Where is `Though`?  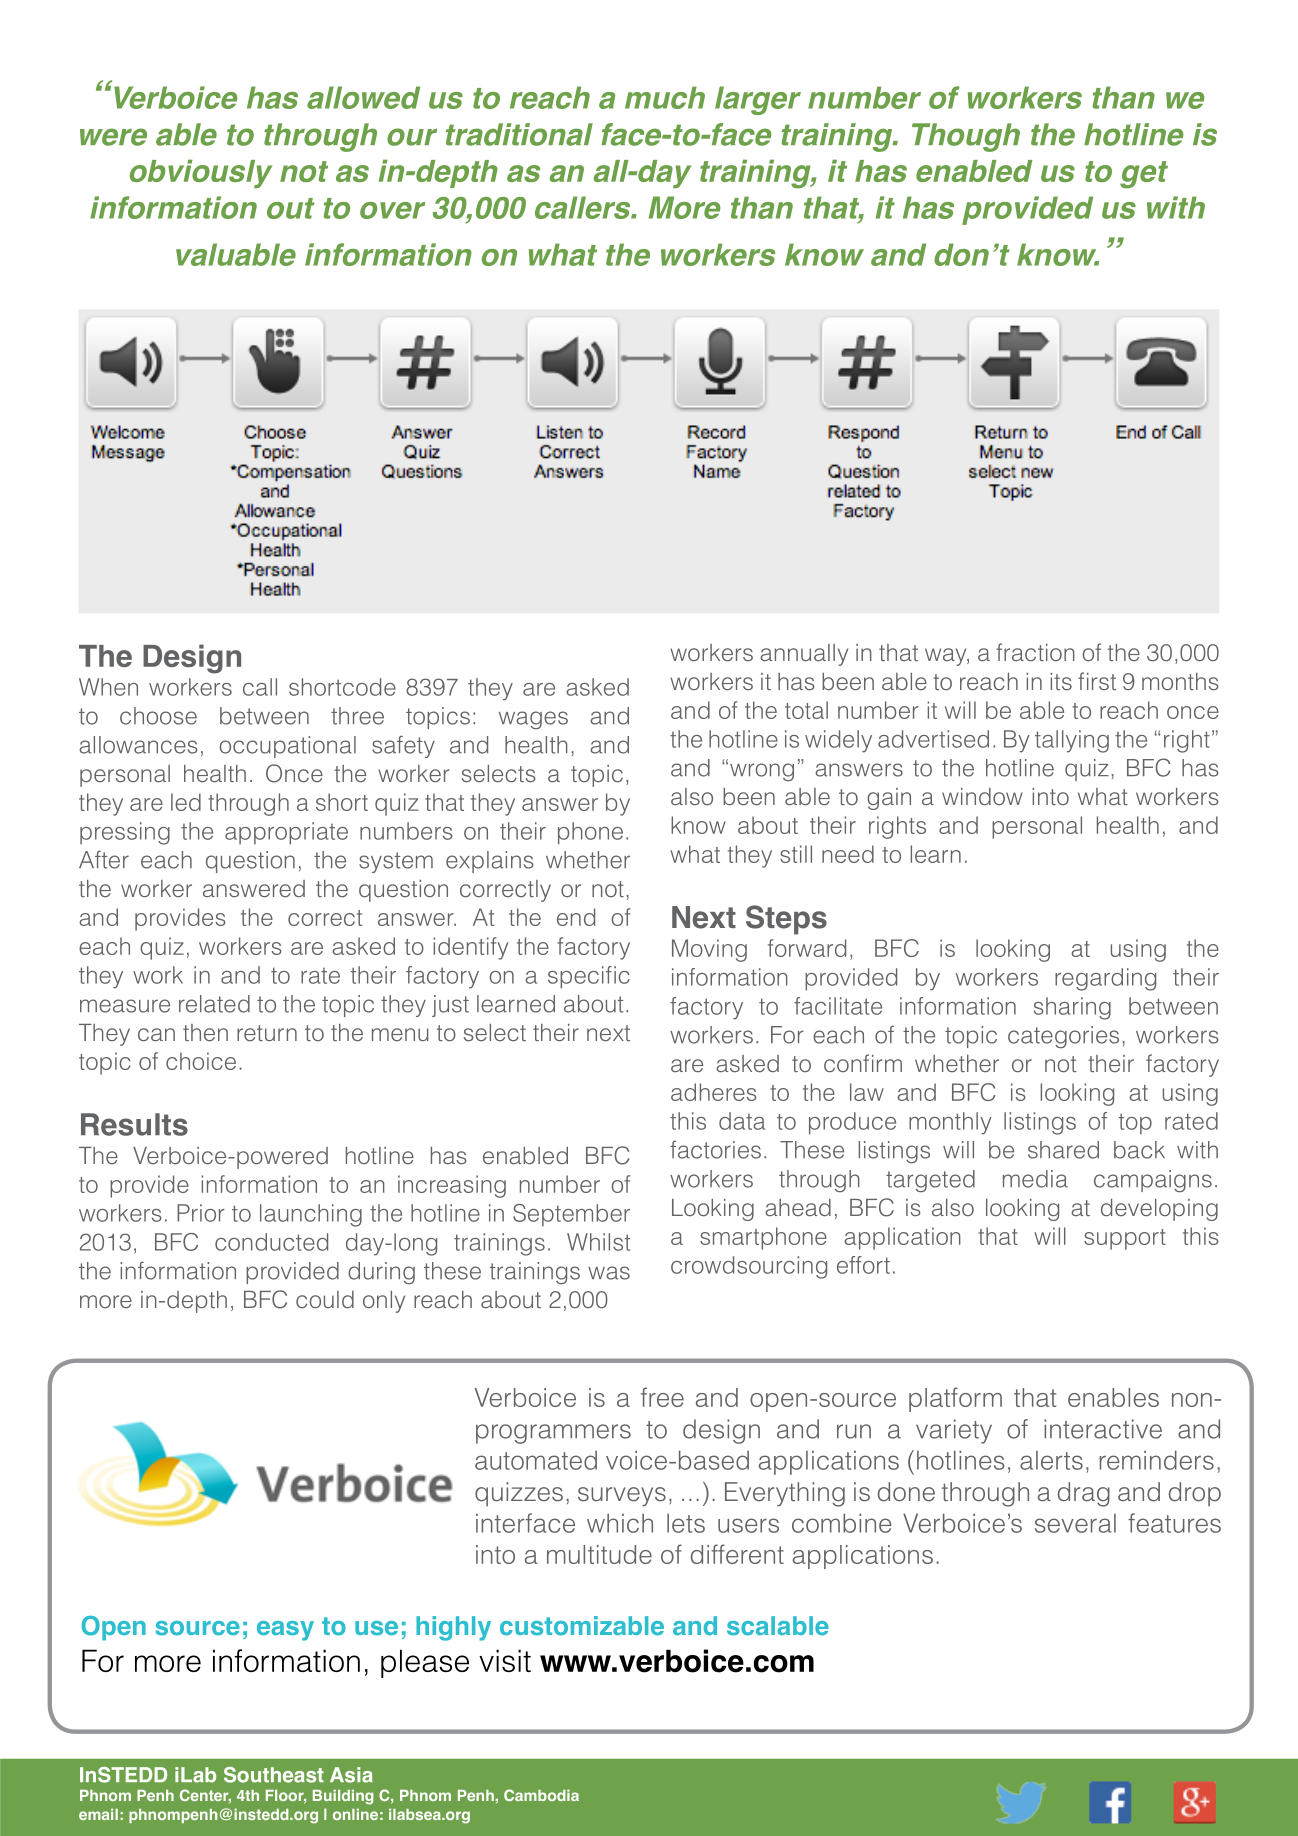 Though is located at coordinates (966, 137).
